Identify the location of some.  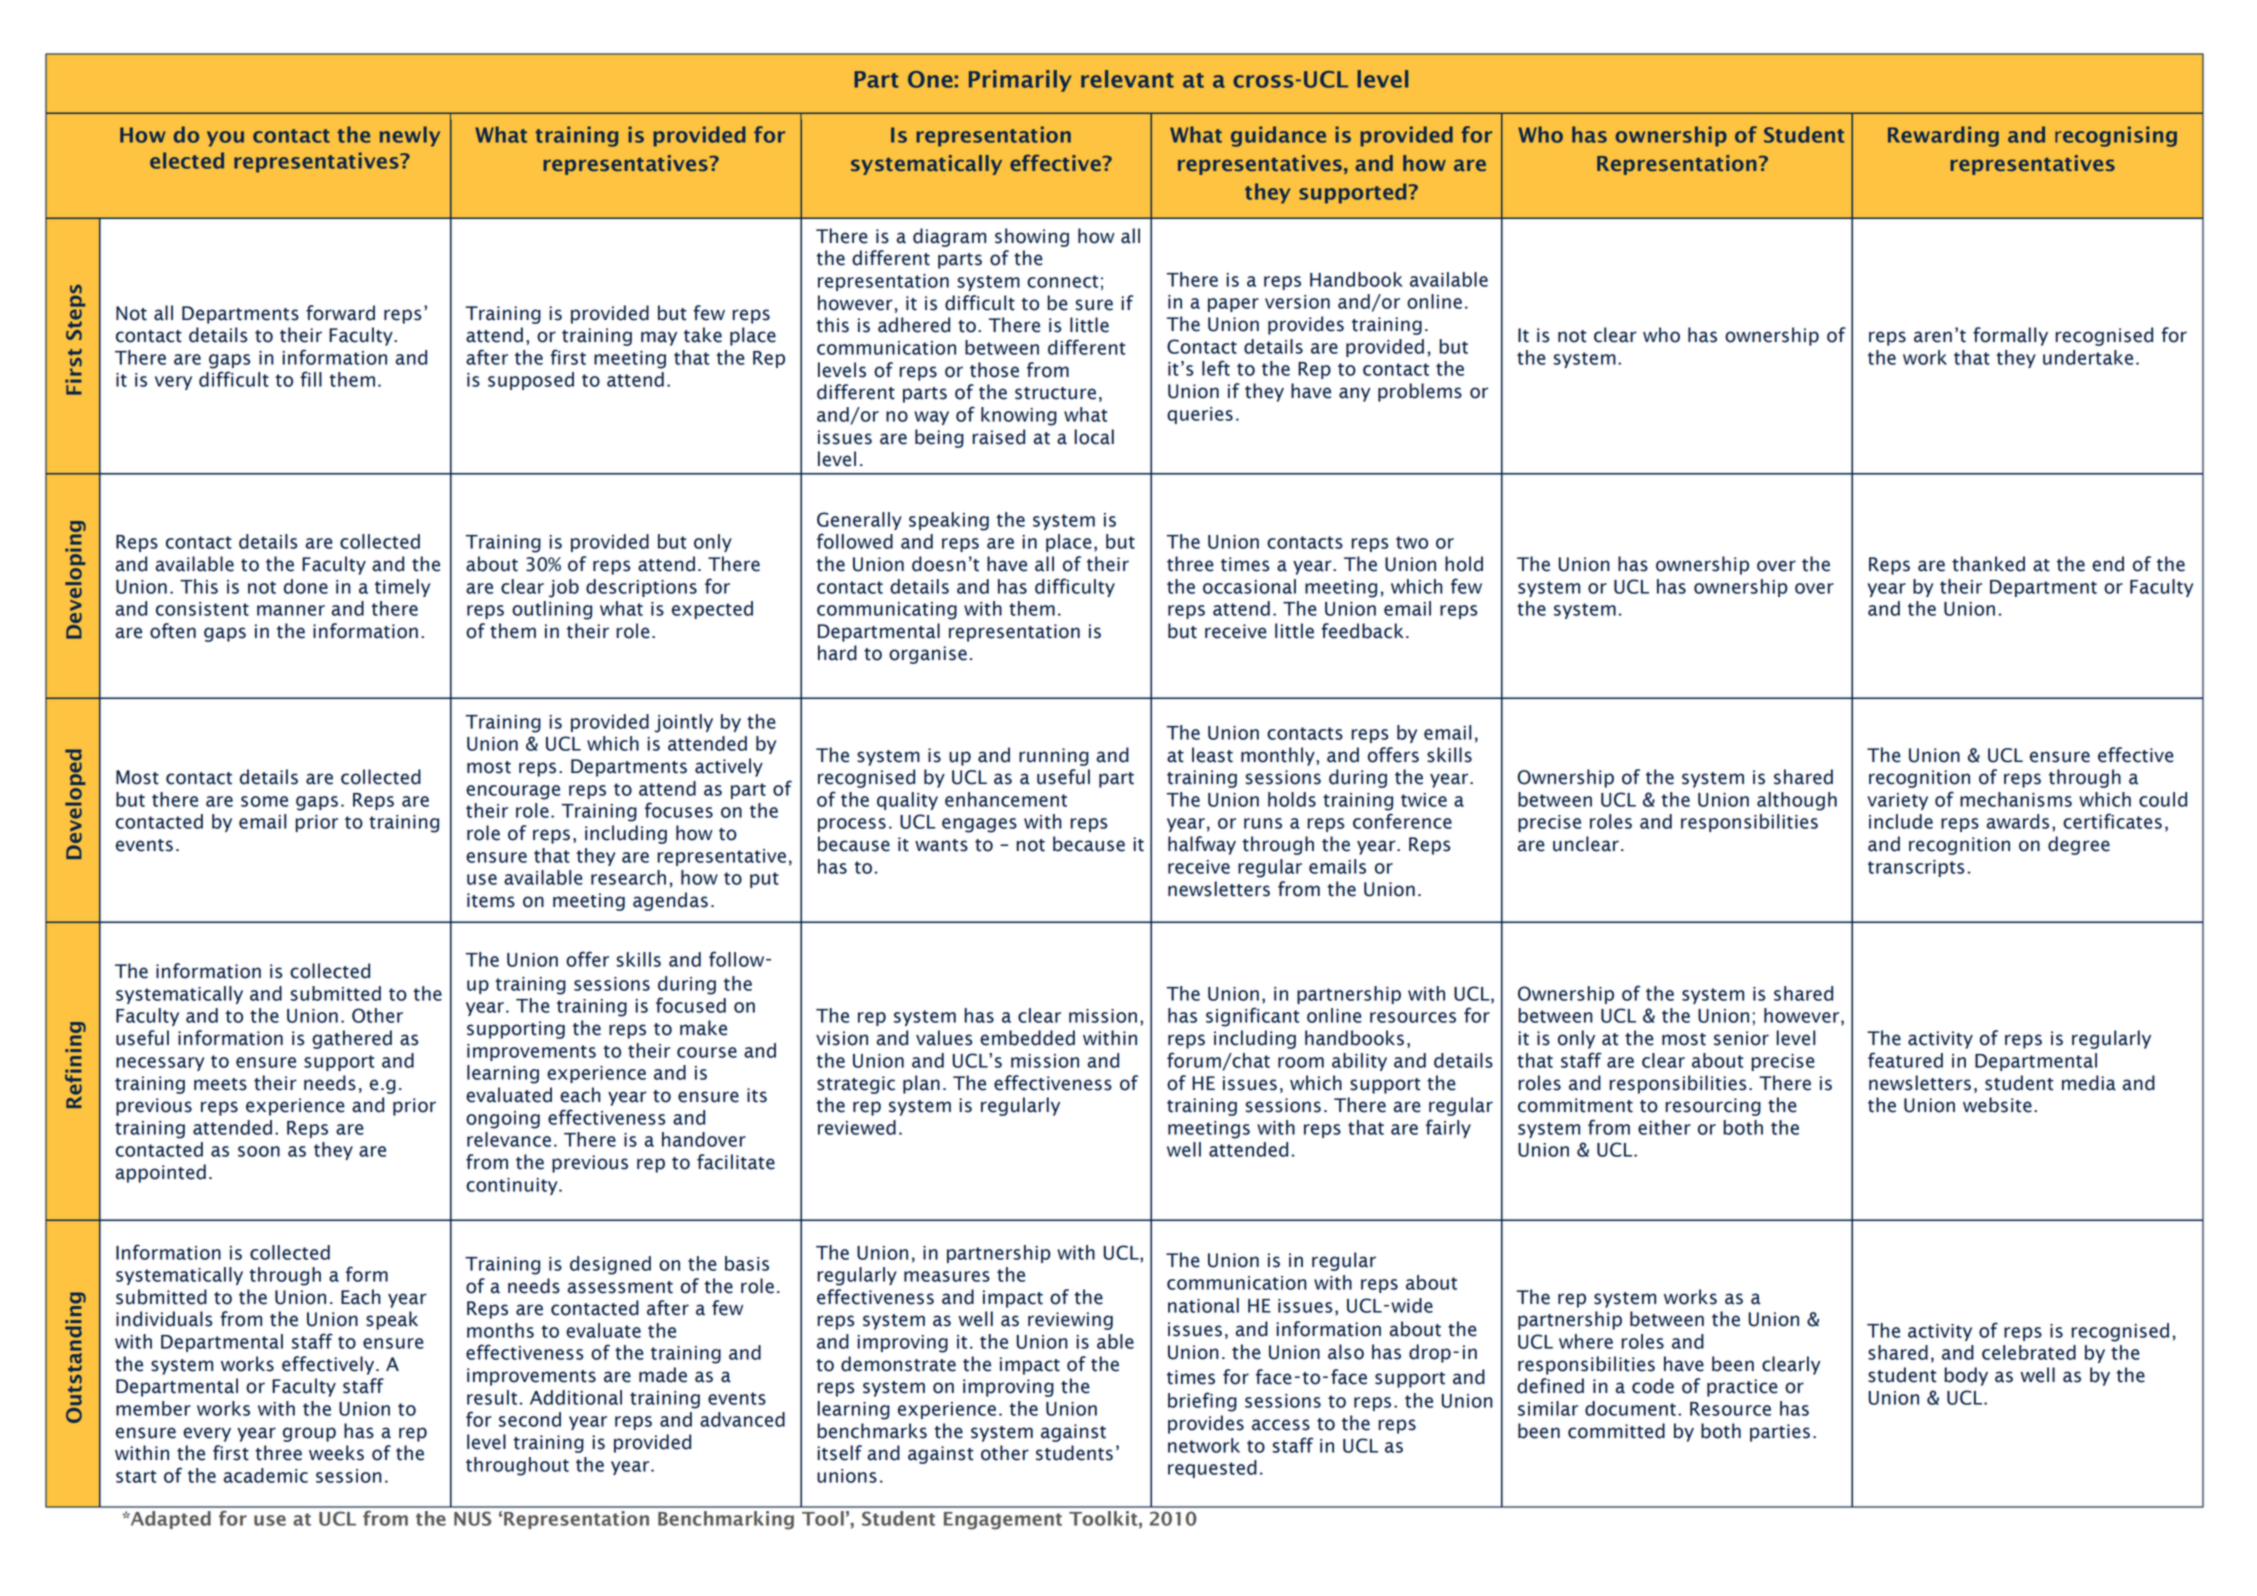
(264, 801).
